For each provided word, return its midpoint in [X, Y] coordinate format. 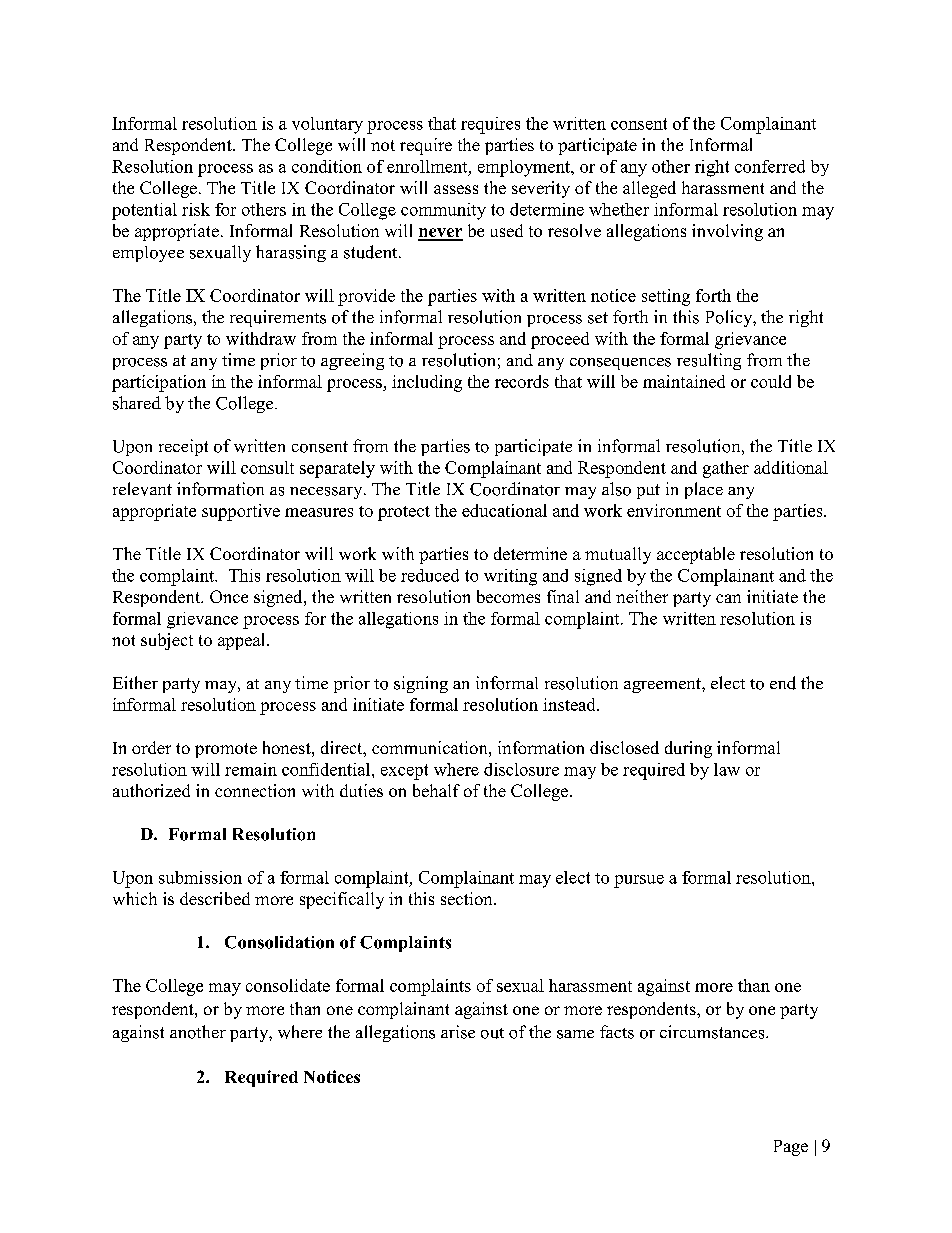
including [427, 383]
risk [196, 209]
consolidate [288, 985]
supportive [241, 512]
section [468, 898]
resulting [709, 361]
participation [159, 383]
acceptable [696, 555]
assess [456, 189]
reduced [430, 575]
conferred [770, 166]
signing [421, 684]
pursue [639, 881]
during [688, 749]
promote [226, 750]
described [215, 898]
